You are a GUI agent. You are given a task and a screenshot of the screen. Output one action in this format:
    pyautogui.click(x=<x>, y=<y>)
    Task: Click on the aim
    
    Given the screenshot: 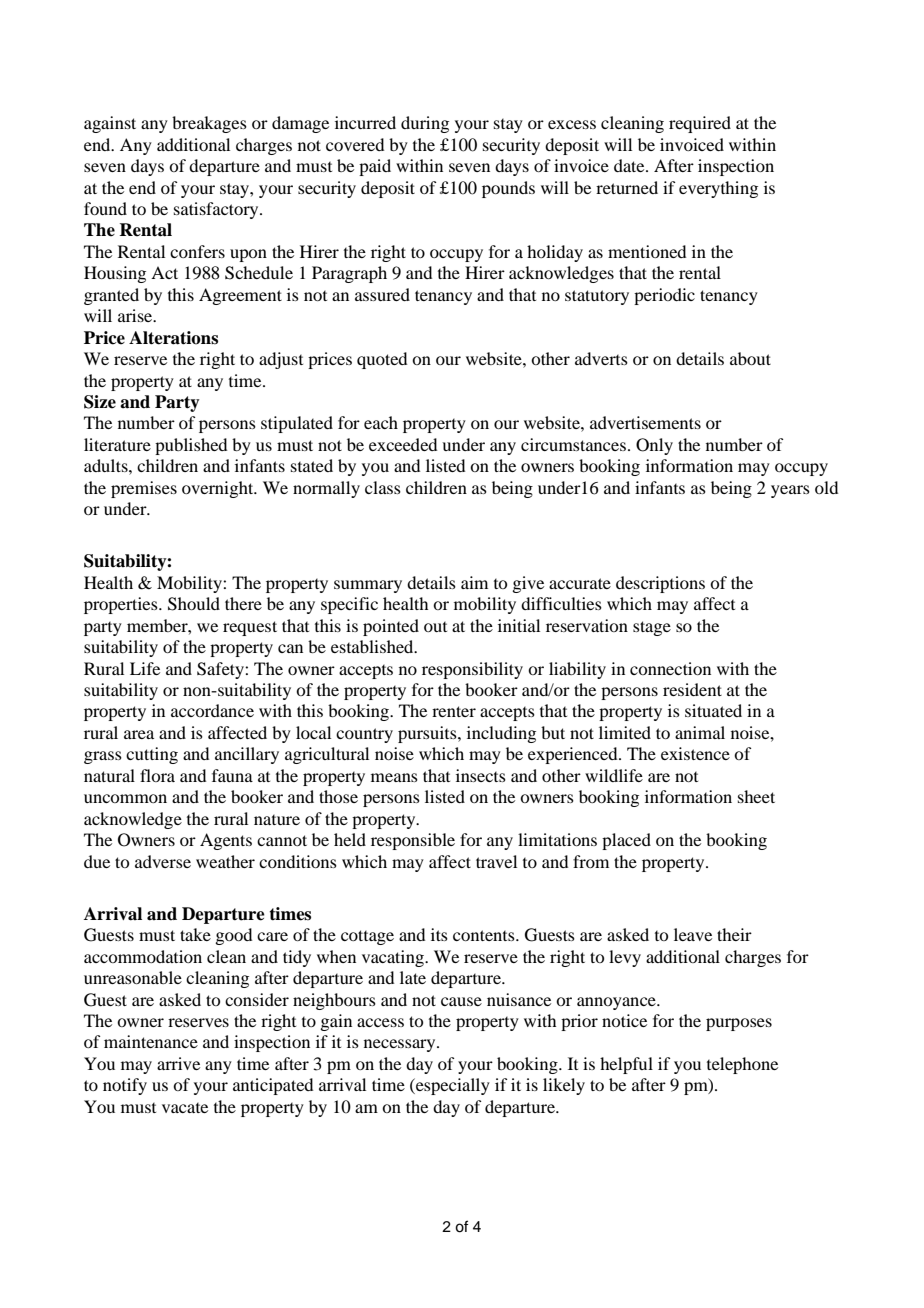 What is the action you would take?
    pyautogui.click(x=474, y=582)
